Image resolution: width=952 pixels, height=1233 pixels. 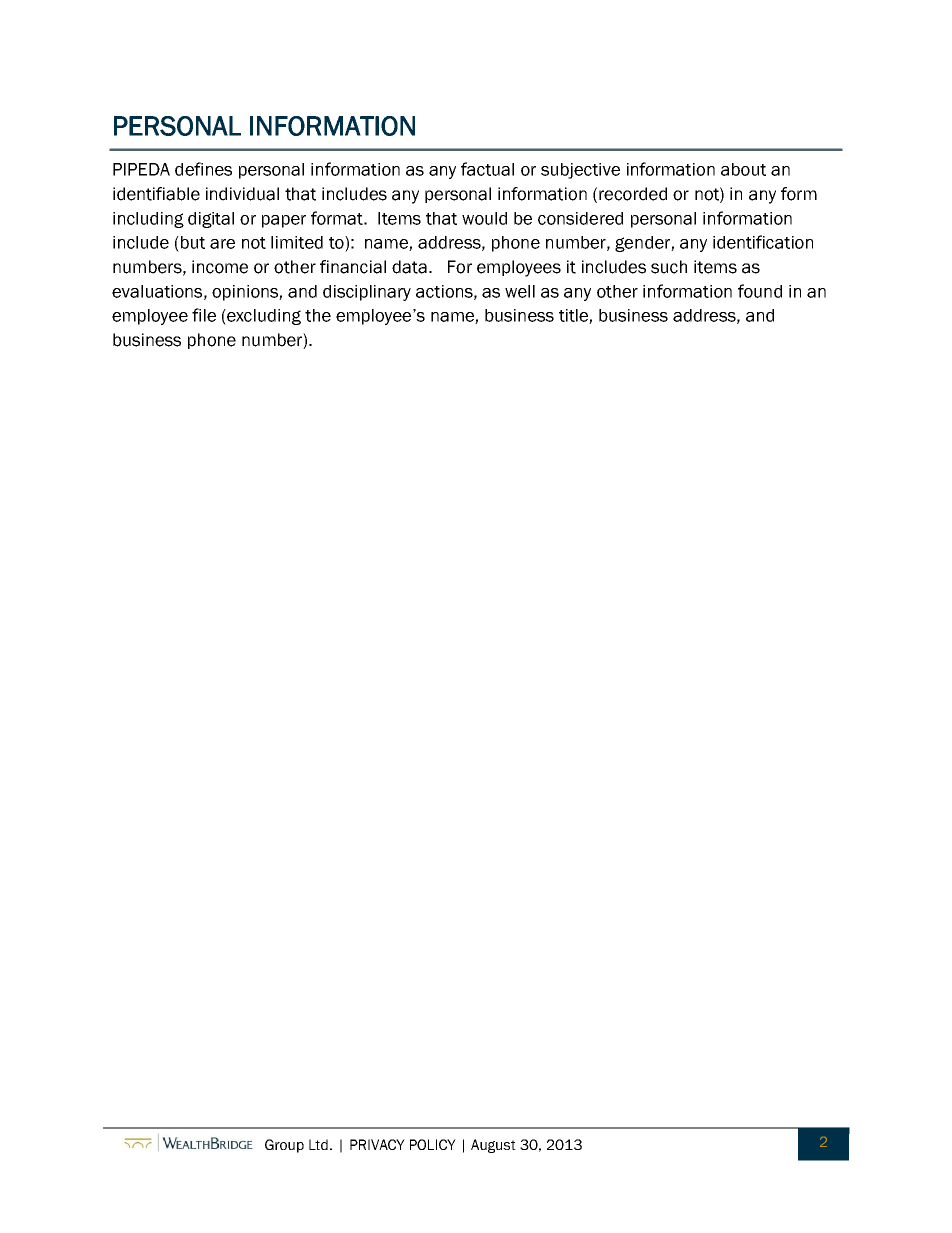 What do you see at coordinates (493, 1146) in the screenshot?
I see `August` at bounding box center [493, 1146].
